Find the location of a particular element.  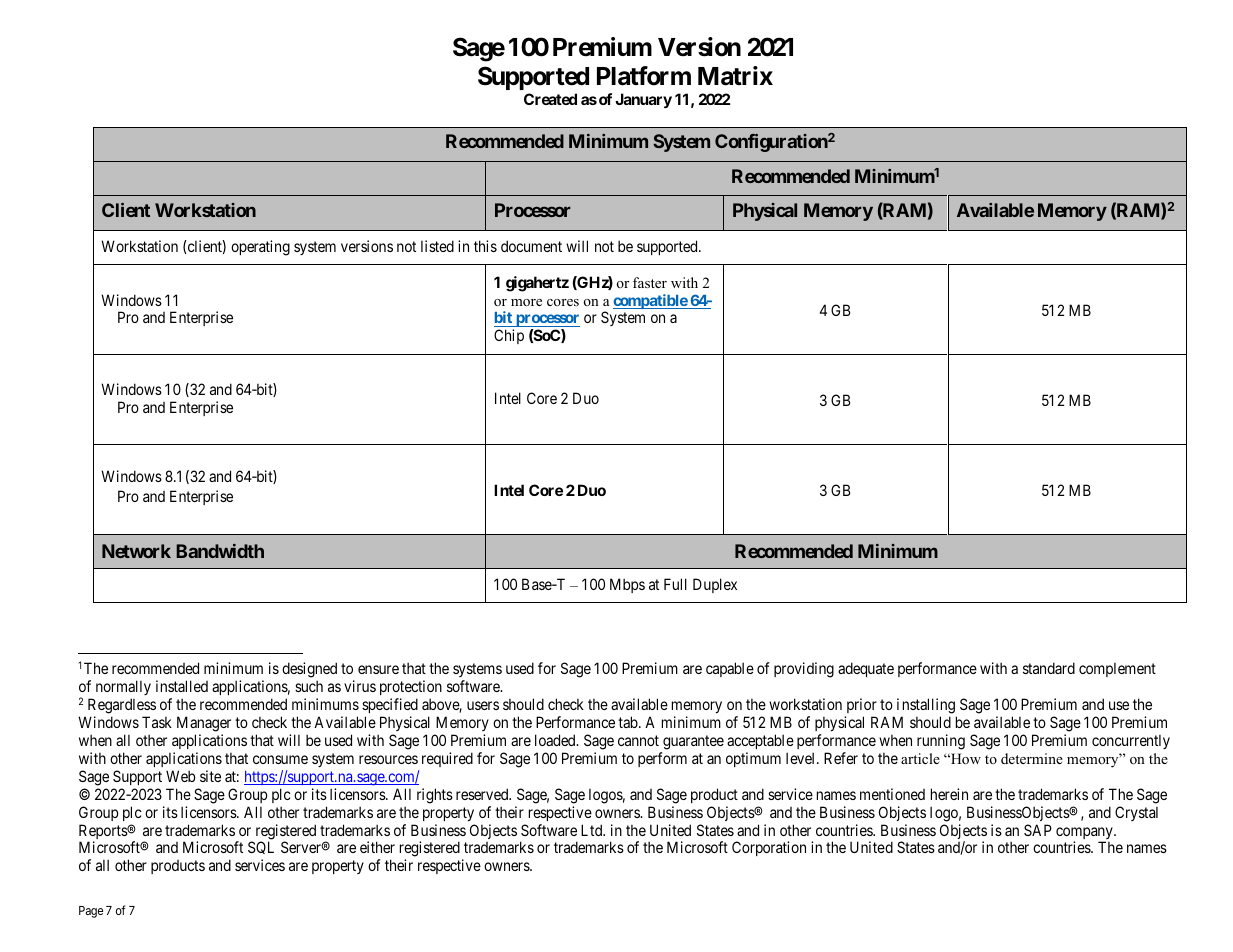

Mbps is located at coordinates (627, 585).
